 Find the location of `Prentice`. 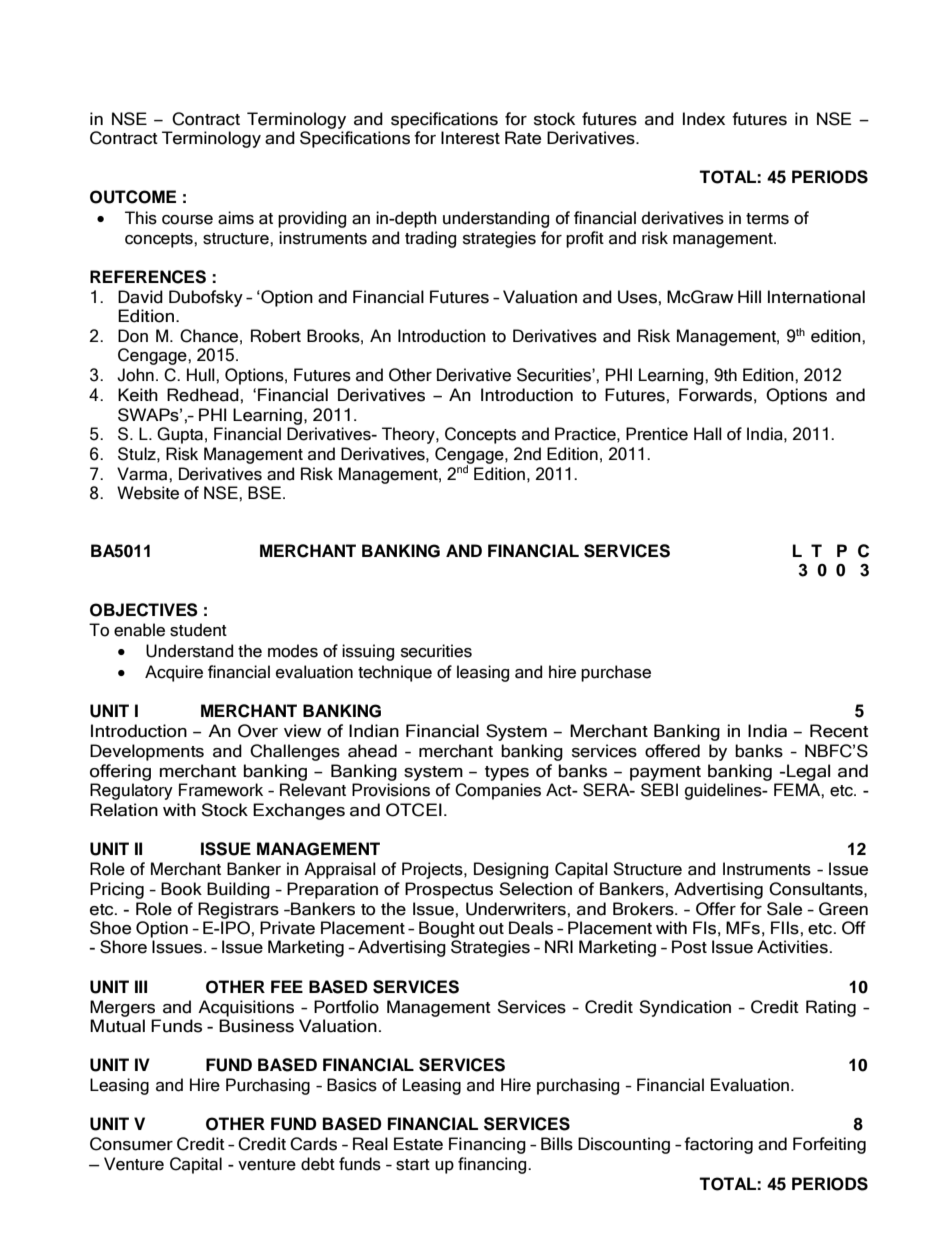

Prentice is located at coordinates (657, 434).
